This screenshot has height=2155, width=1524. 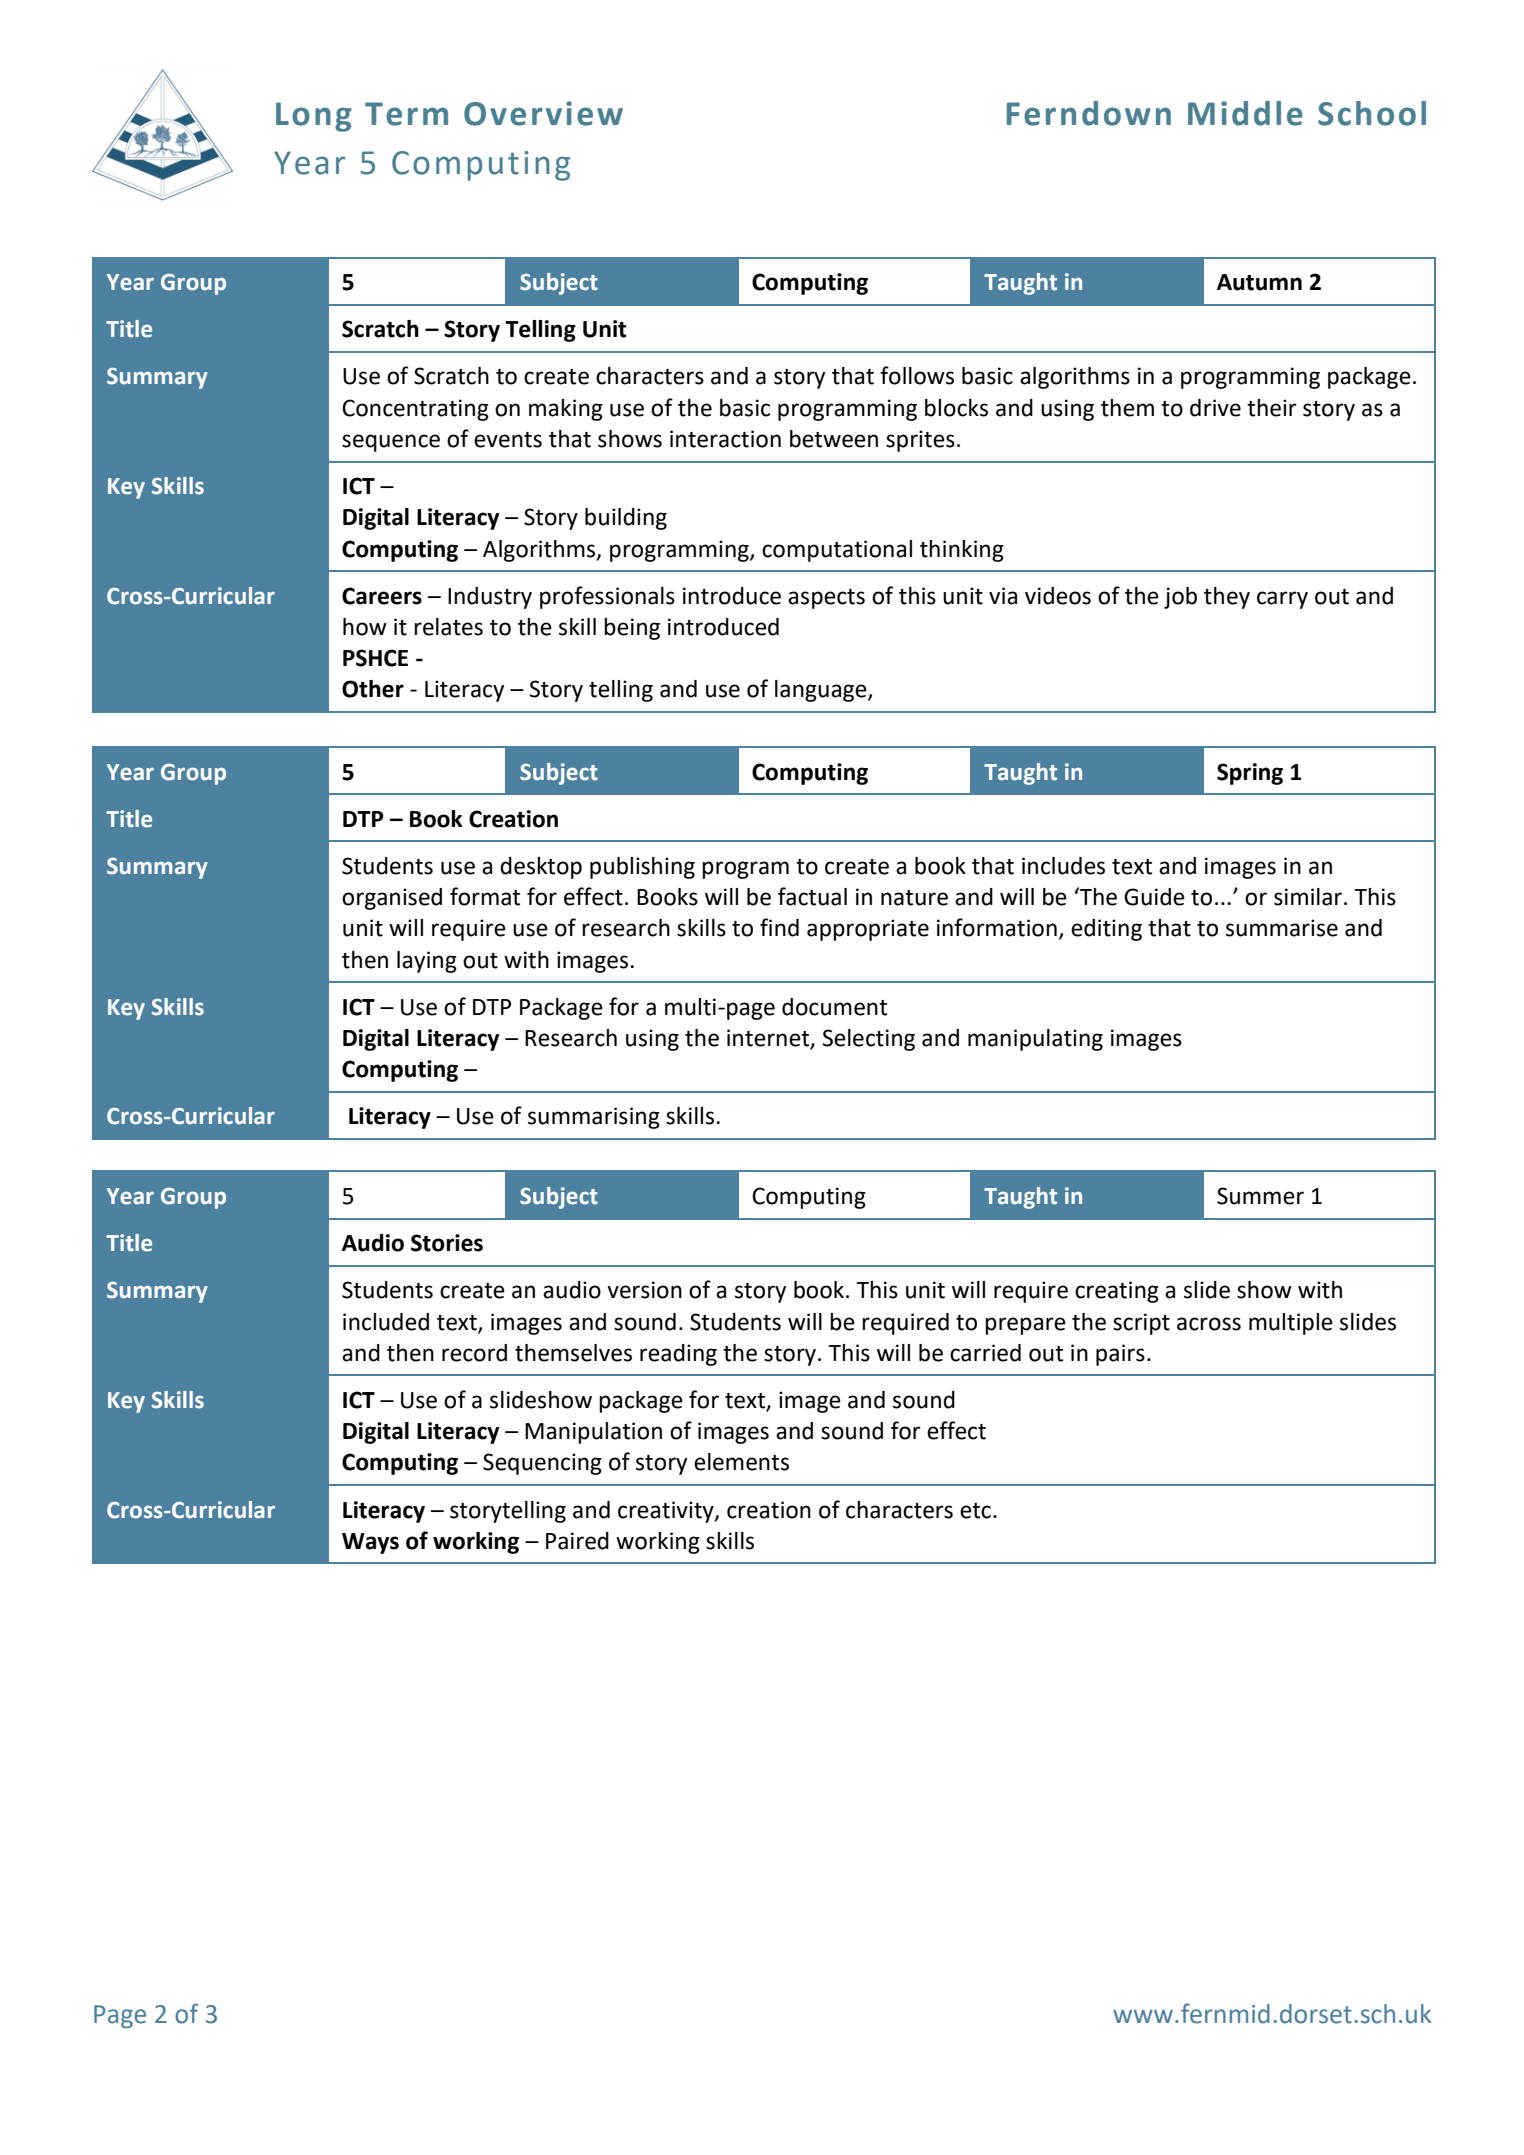 I want to click on Overview, so click(x=543, y=113).
